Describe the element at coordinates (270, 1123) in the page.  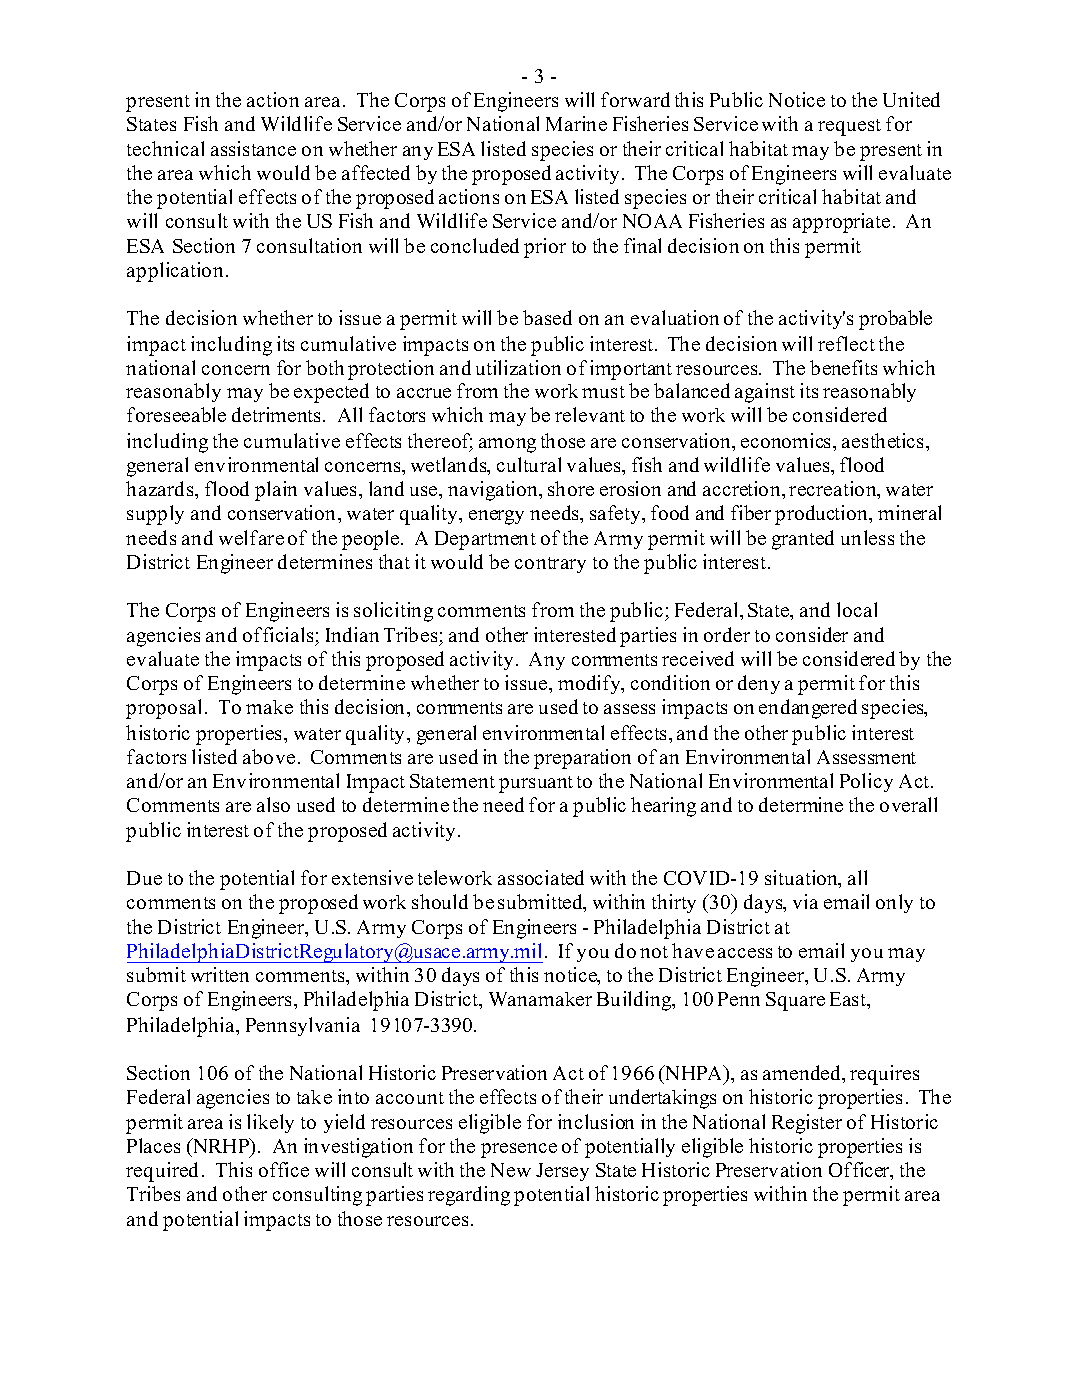
I see `likely` at that location.
